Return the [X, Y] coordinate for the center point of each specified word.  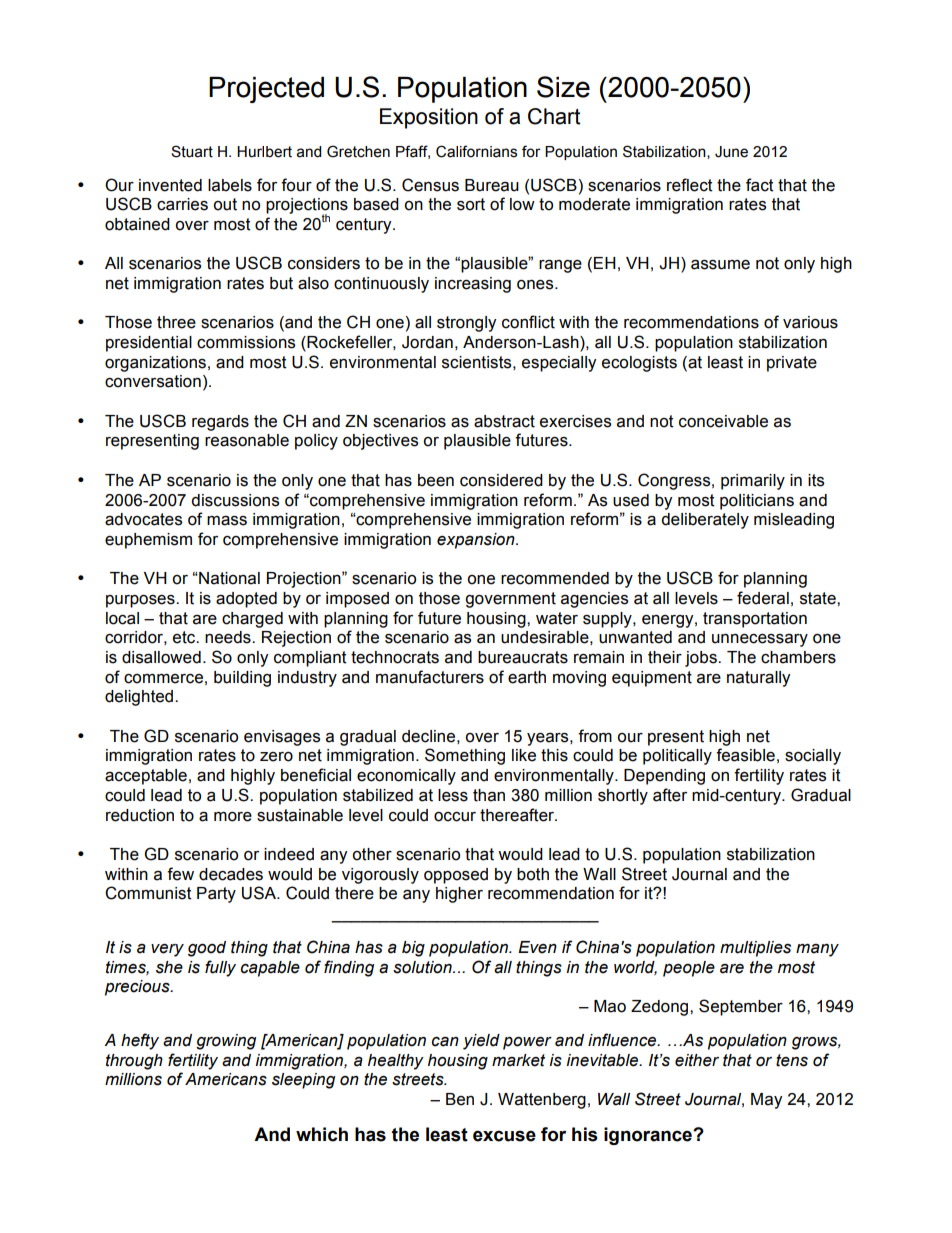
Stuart [192, 151]
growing [226, 1042]
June [731, 152]
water [557, 618]
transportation [755, 620]
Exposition [429, 118]
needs [229, 637]
